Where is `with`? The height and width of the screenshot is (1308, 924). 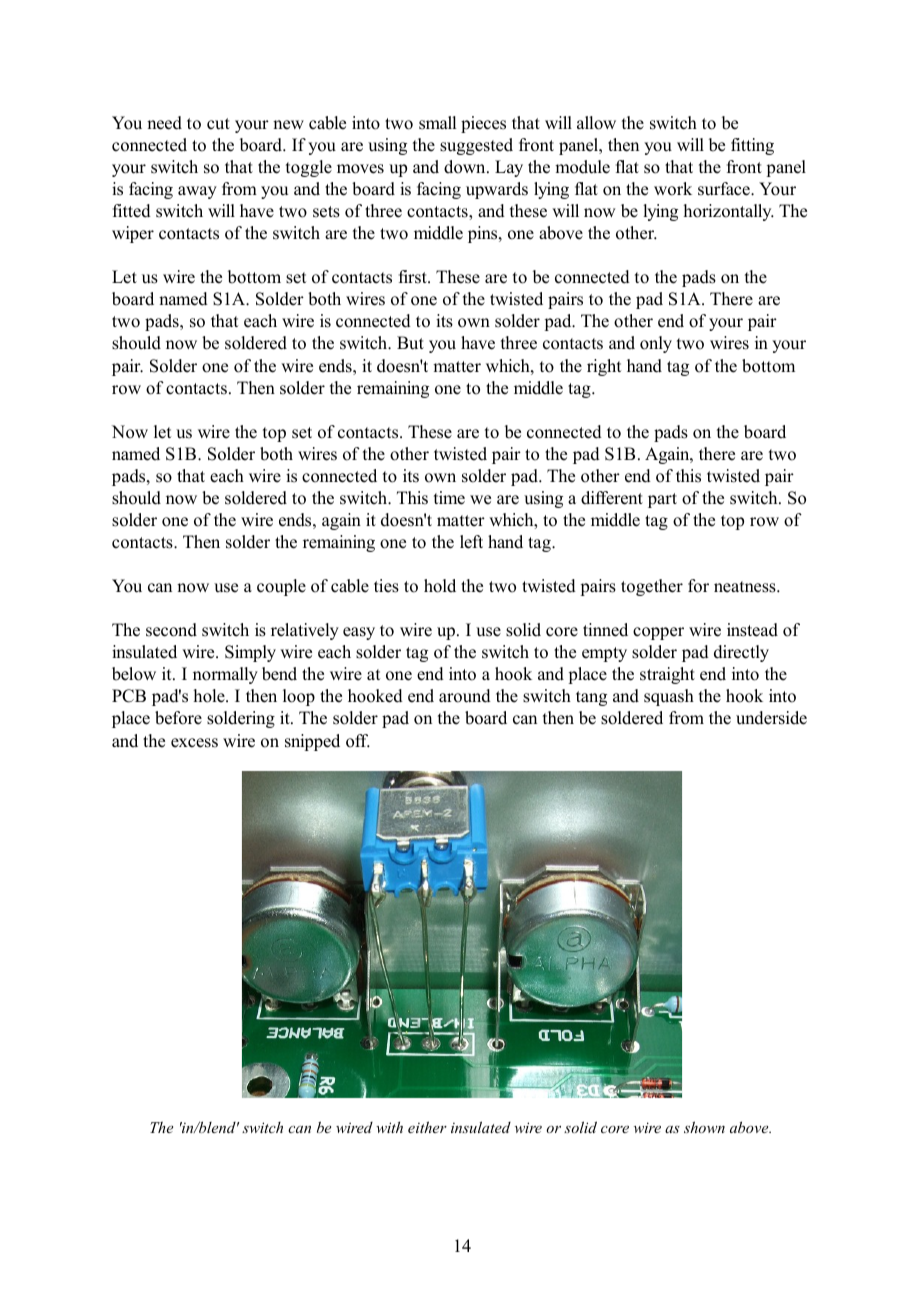
with is located at coordinates (389, 1127).
